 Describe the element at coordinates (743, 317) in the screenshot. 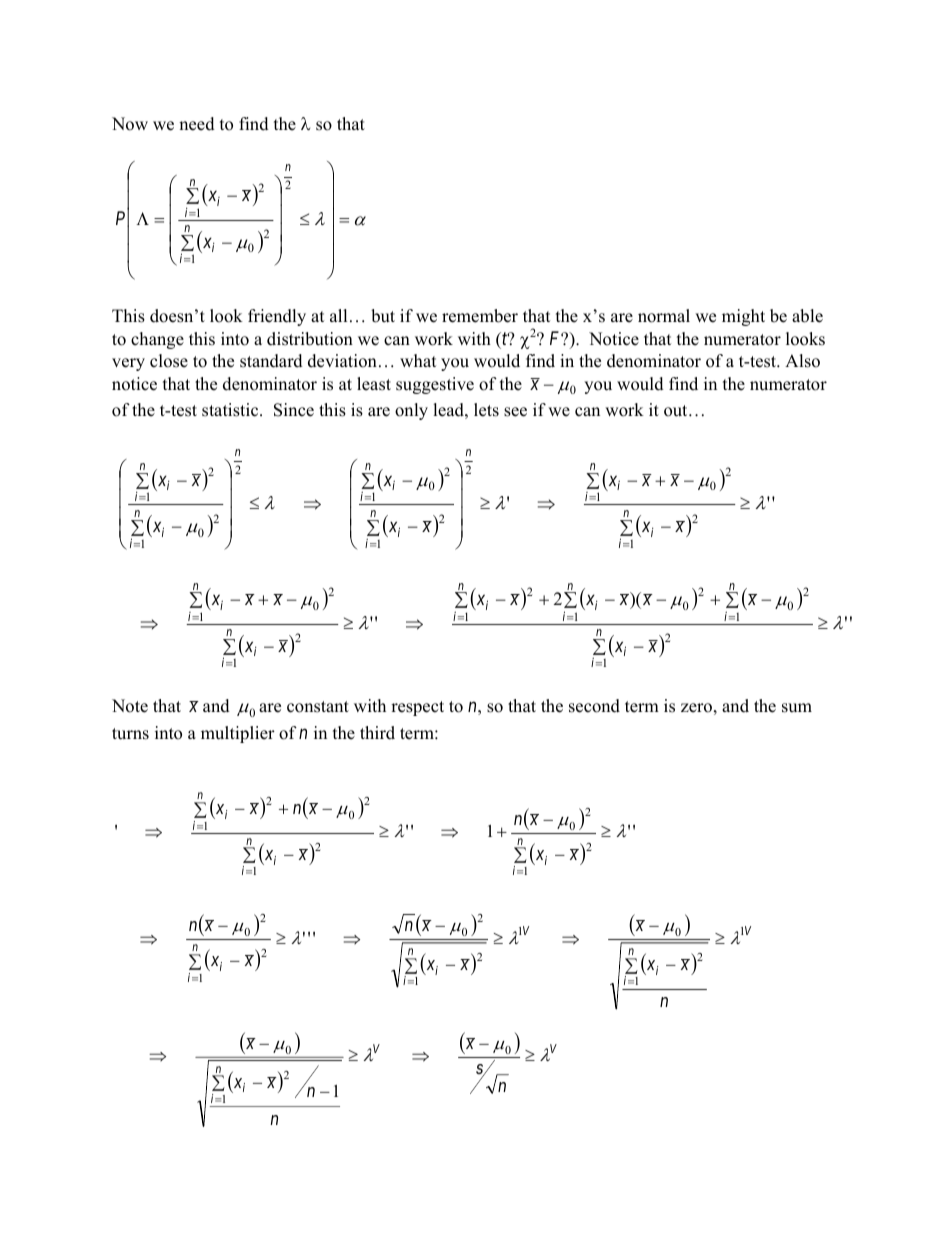

I see `might` at that location.
